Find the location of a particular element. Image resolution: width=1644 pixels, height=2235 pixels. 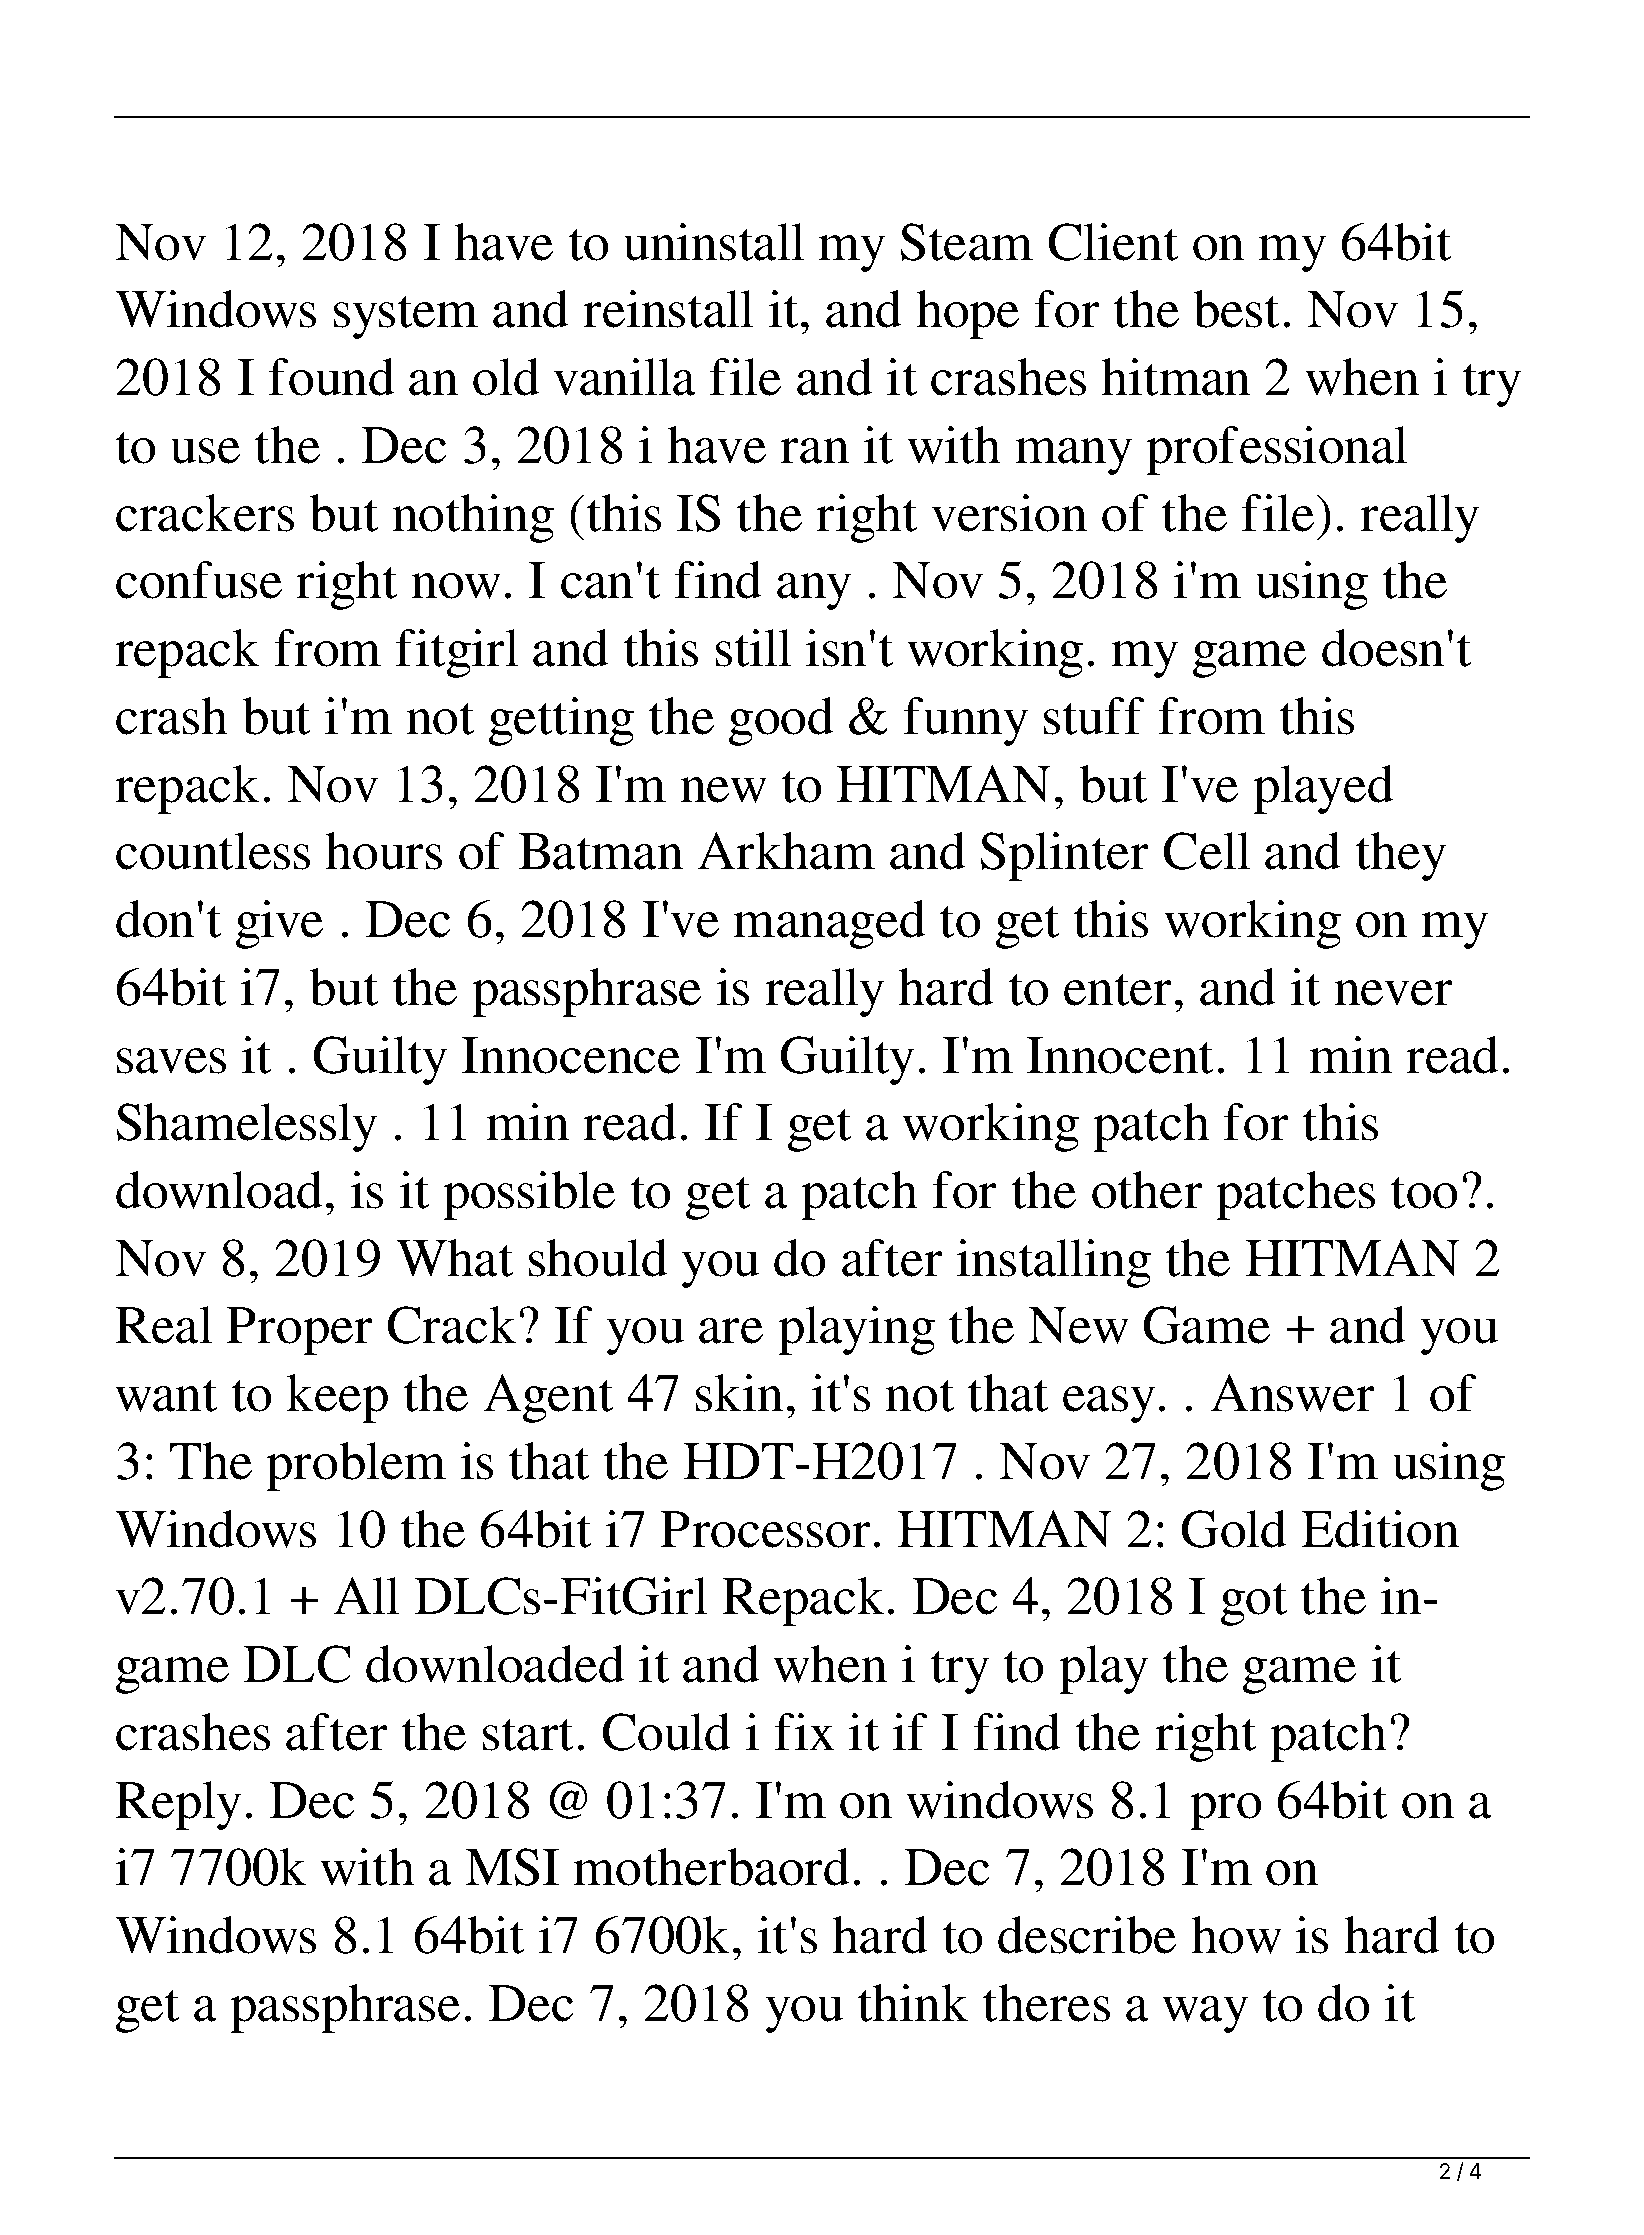

system is located at coordinates (406, 317).
